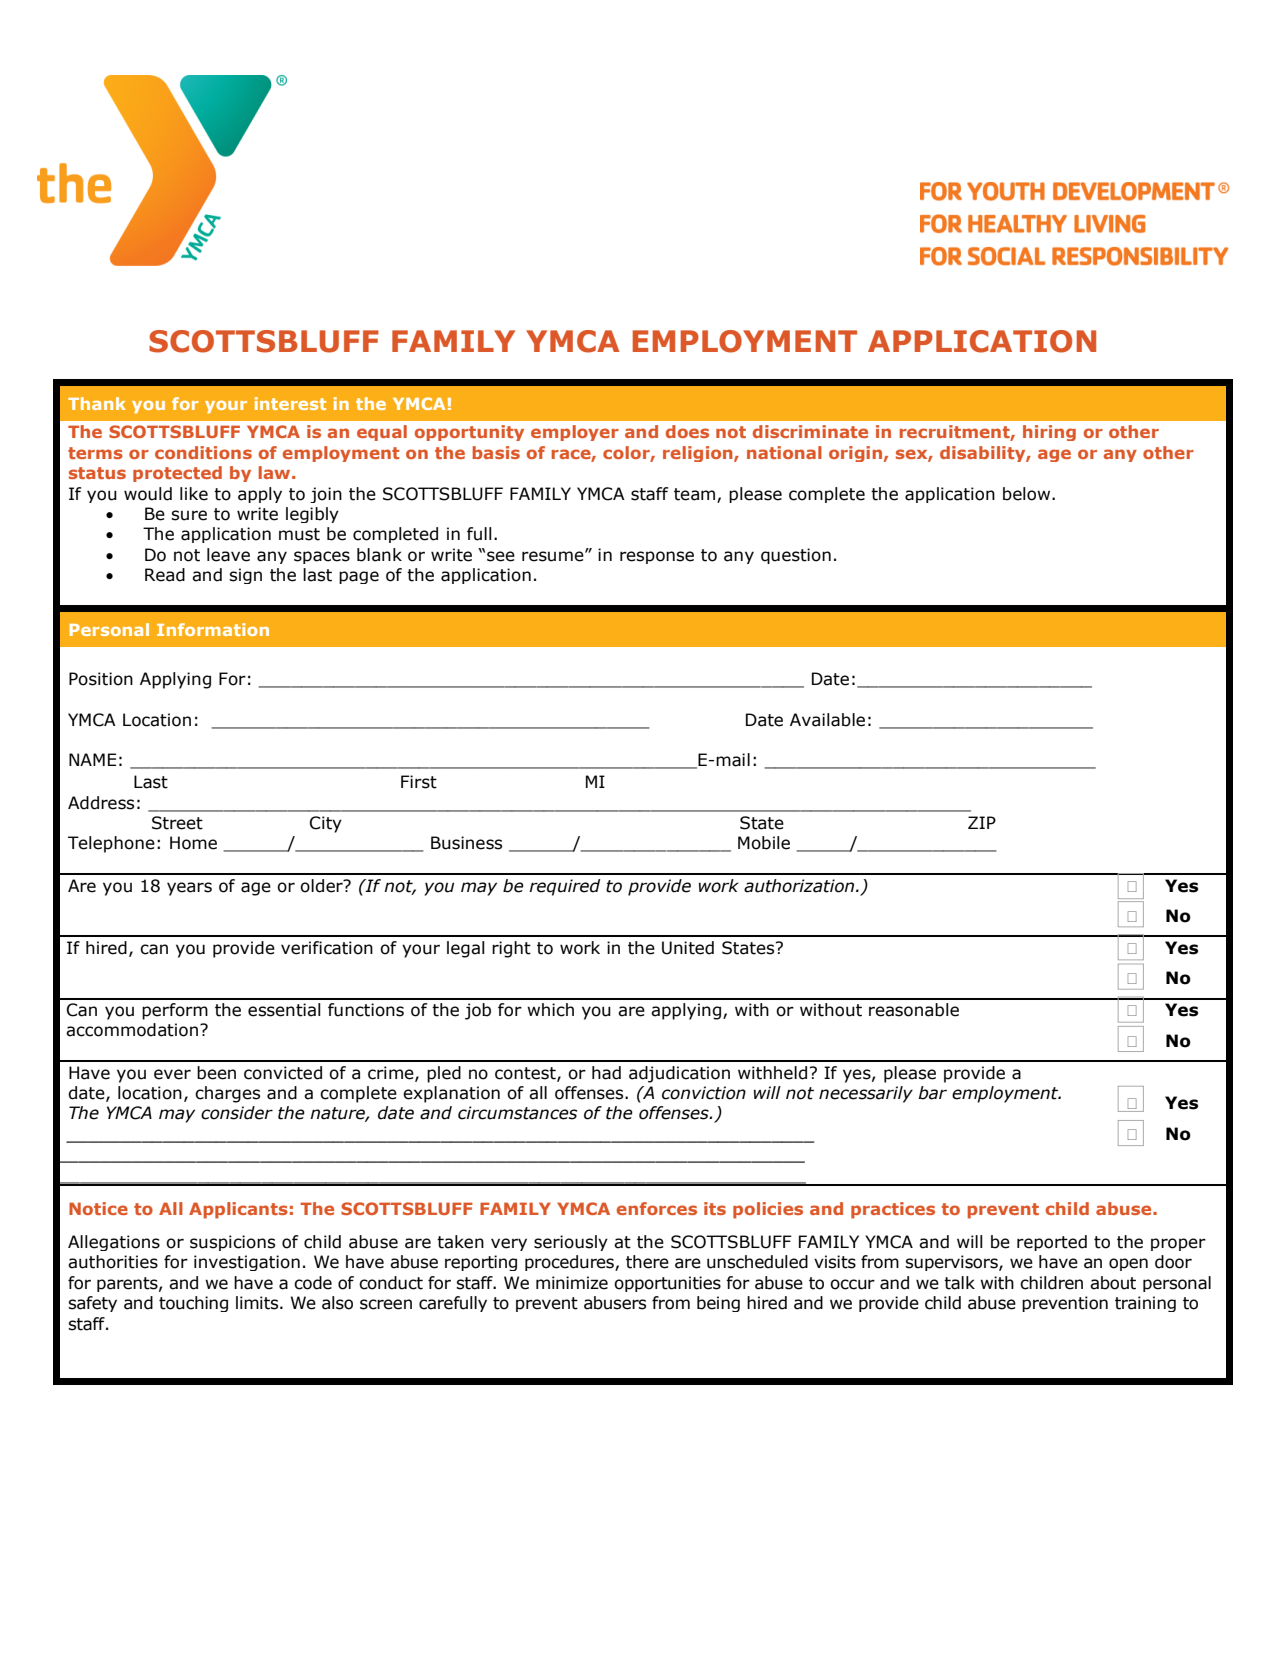 The height and width of the document is (1664, 1286). I want to click on investigation, so click(247, 1263).
